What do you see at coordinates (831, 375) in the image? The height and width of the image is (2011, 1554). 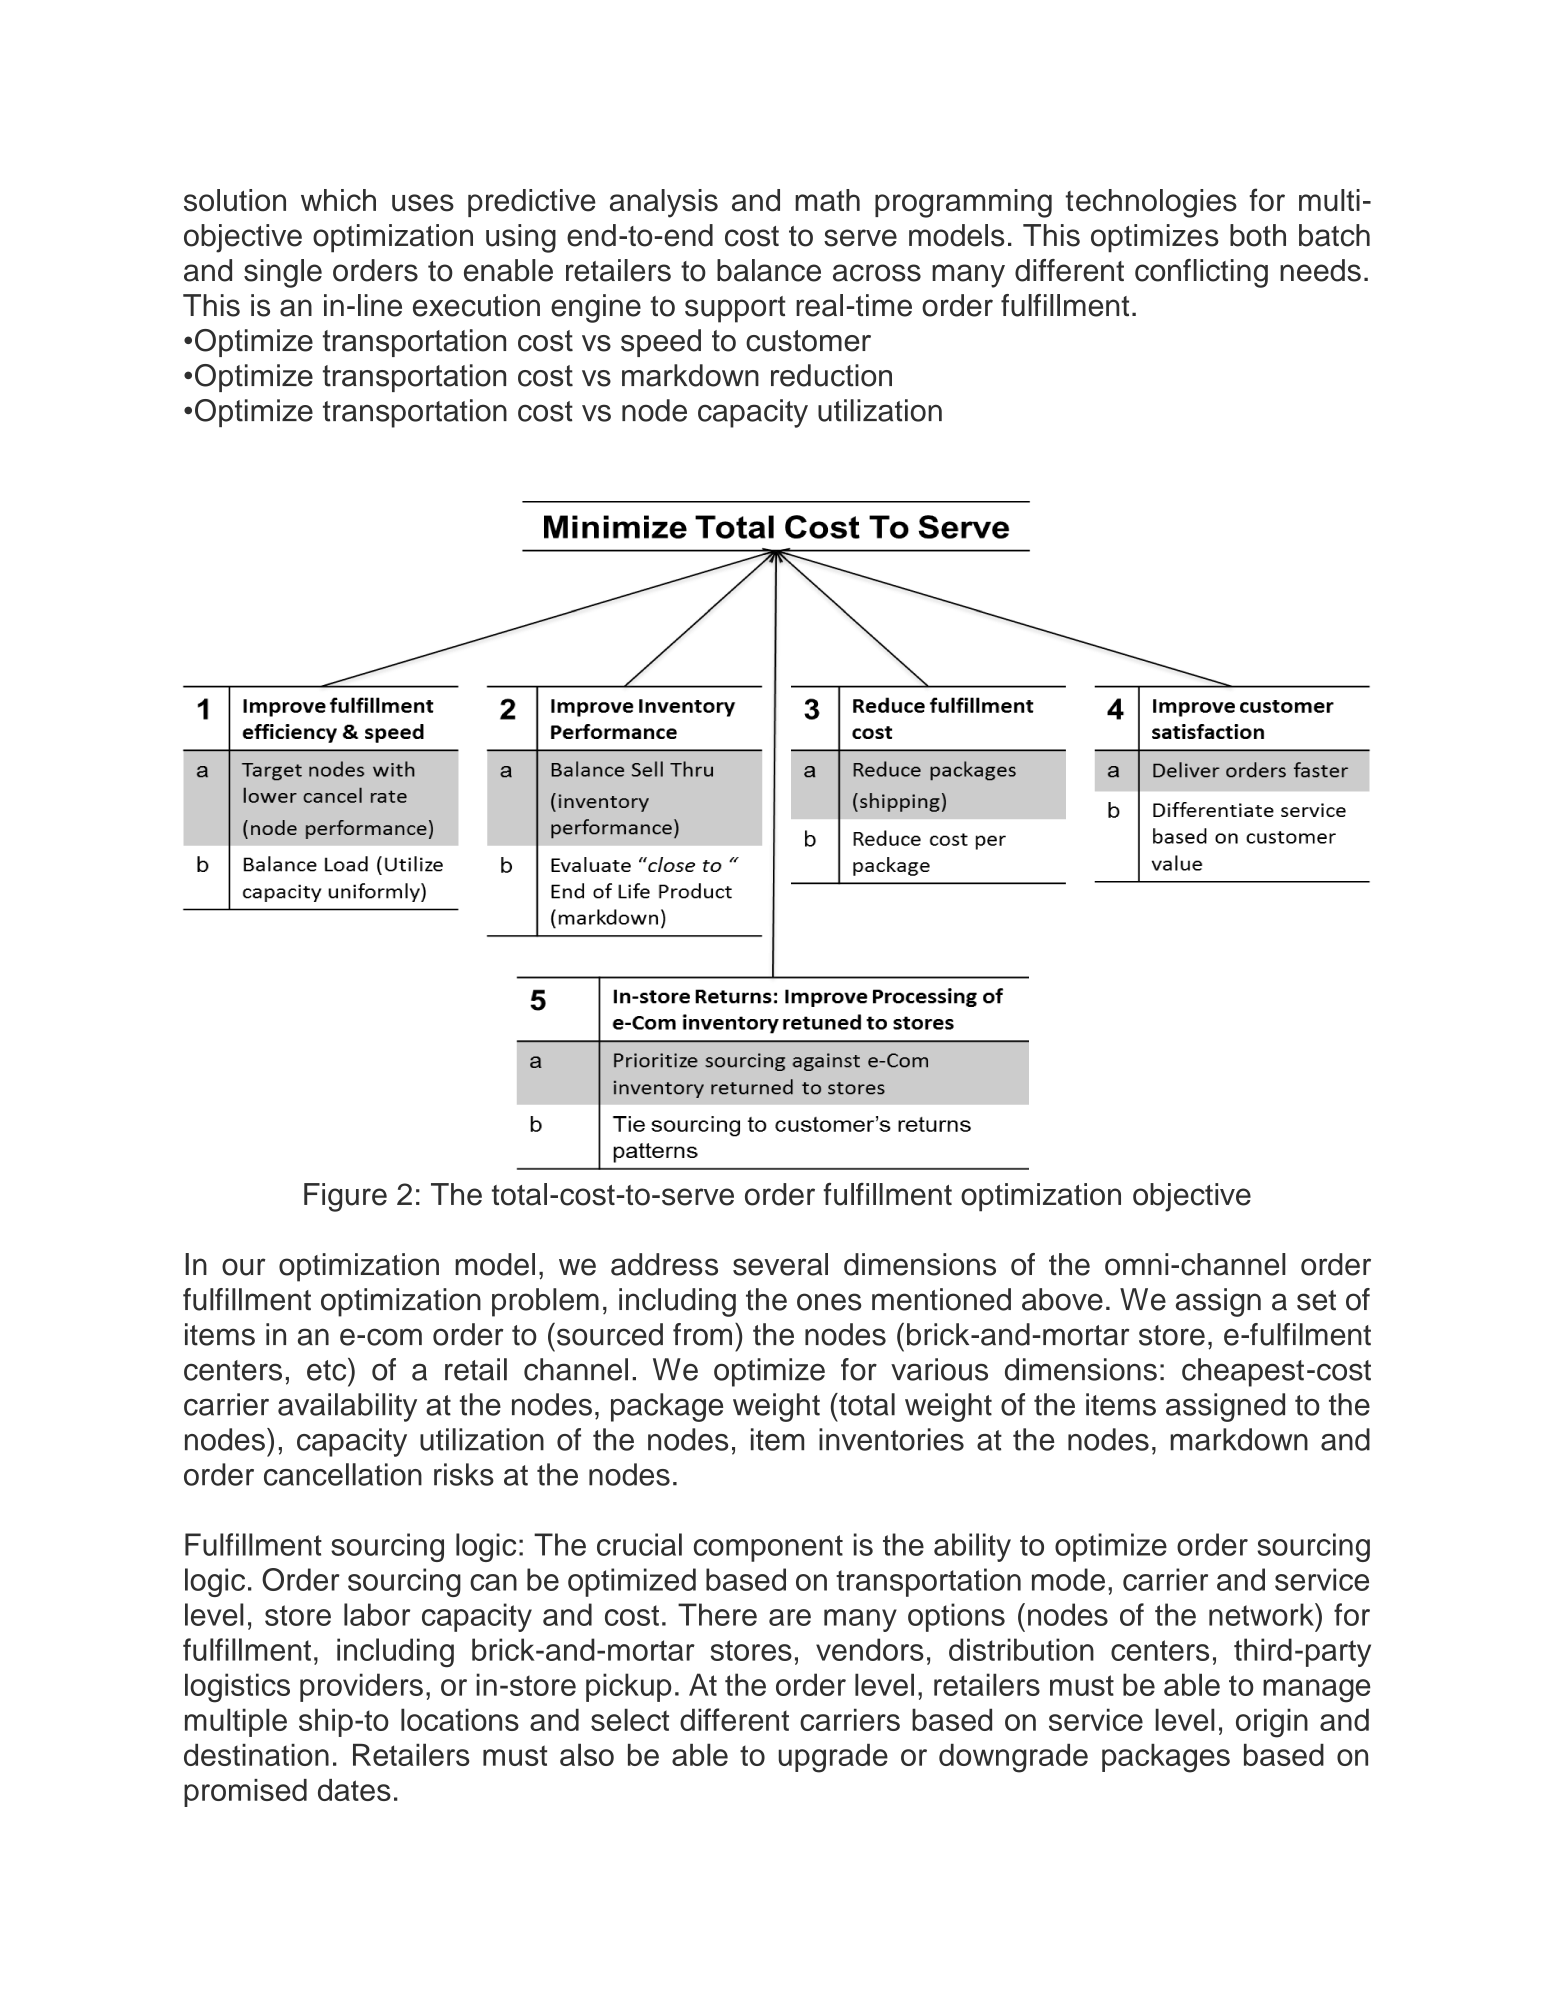 I see `reduction` at bounding box center [831, 375].
